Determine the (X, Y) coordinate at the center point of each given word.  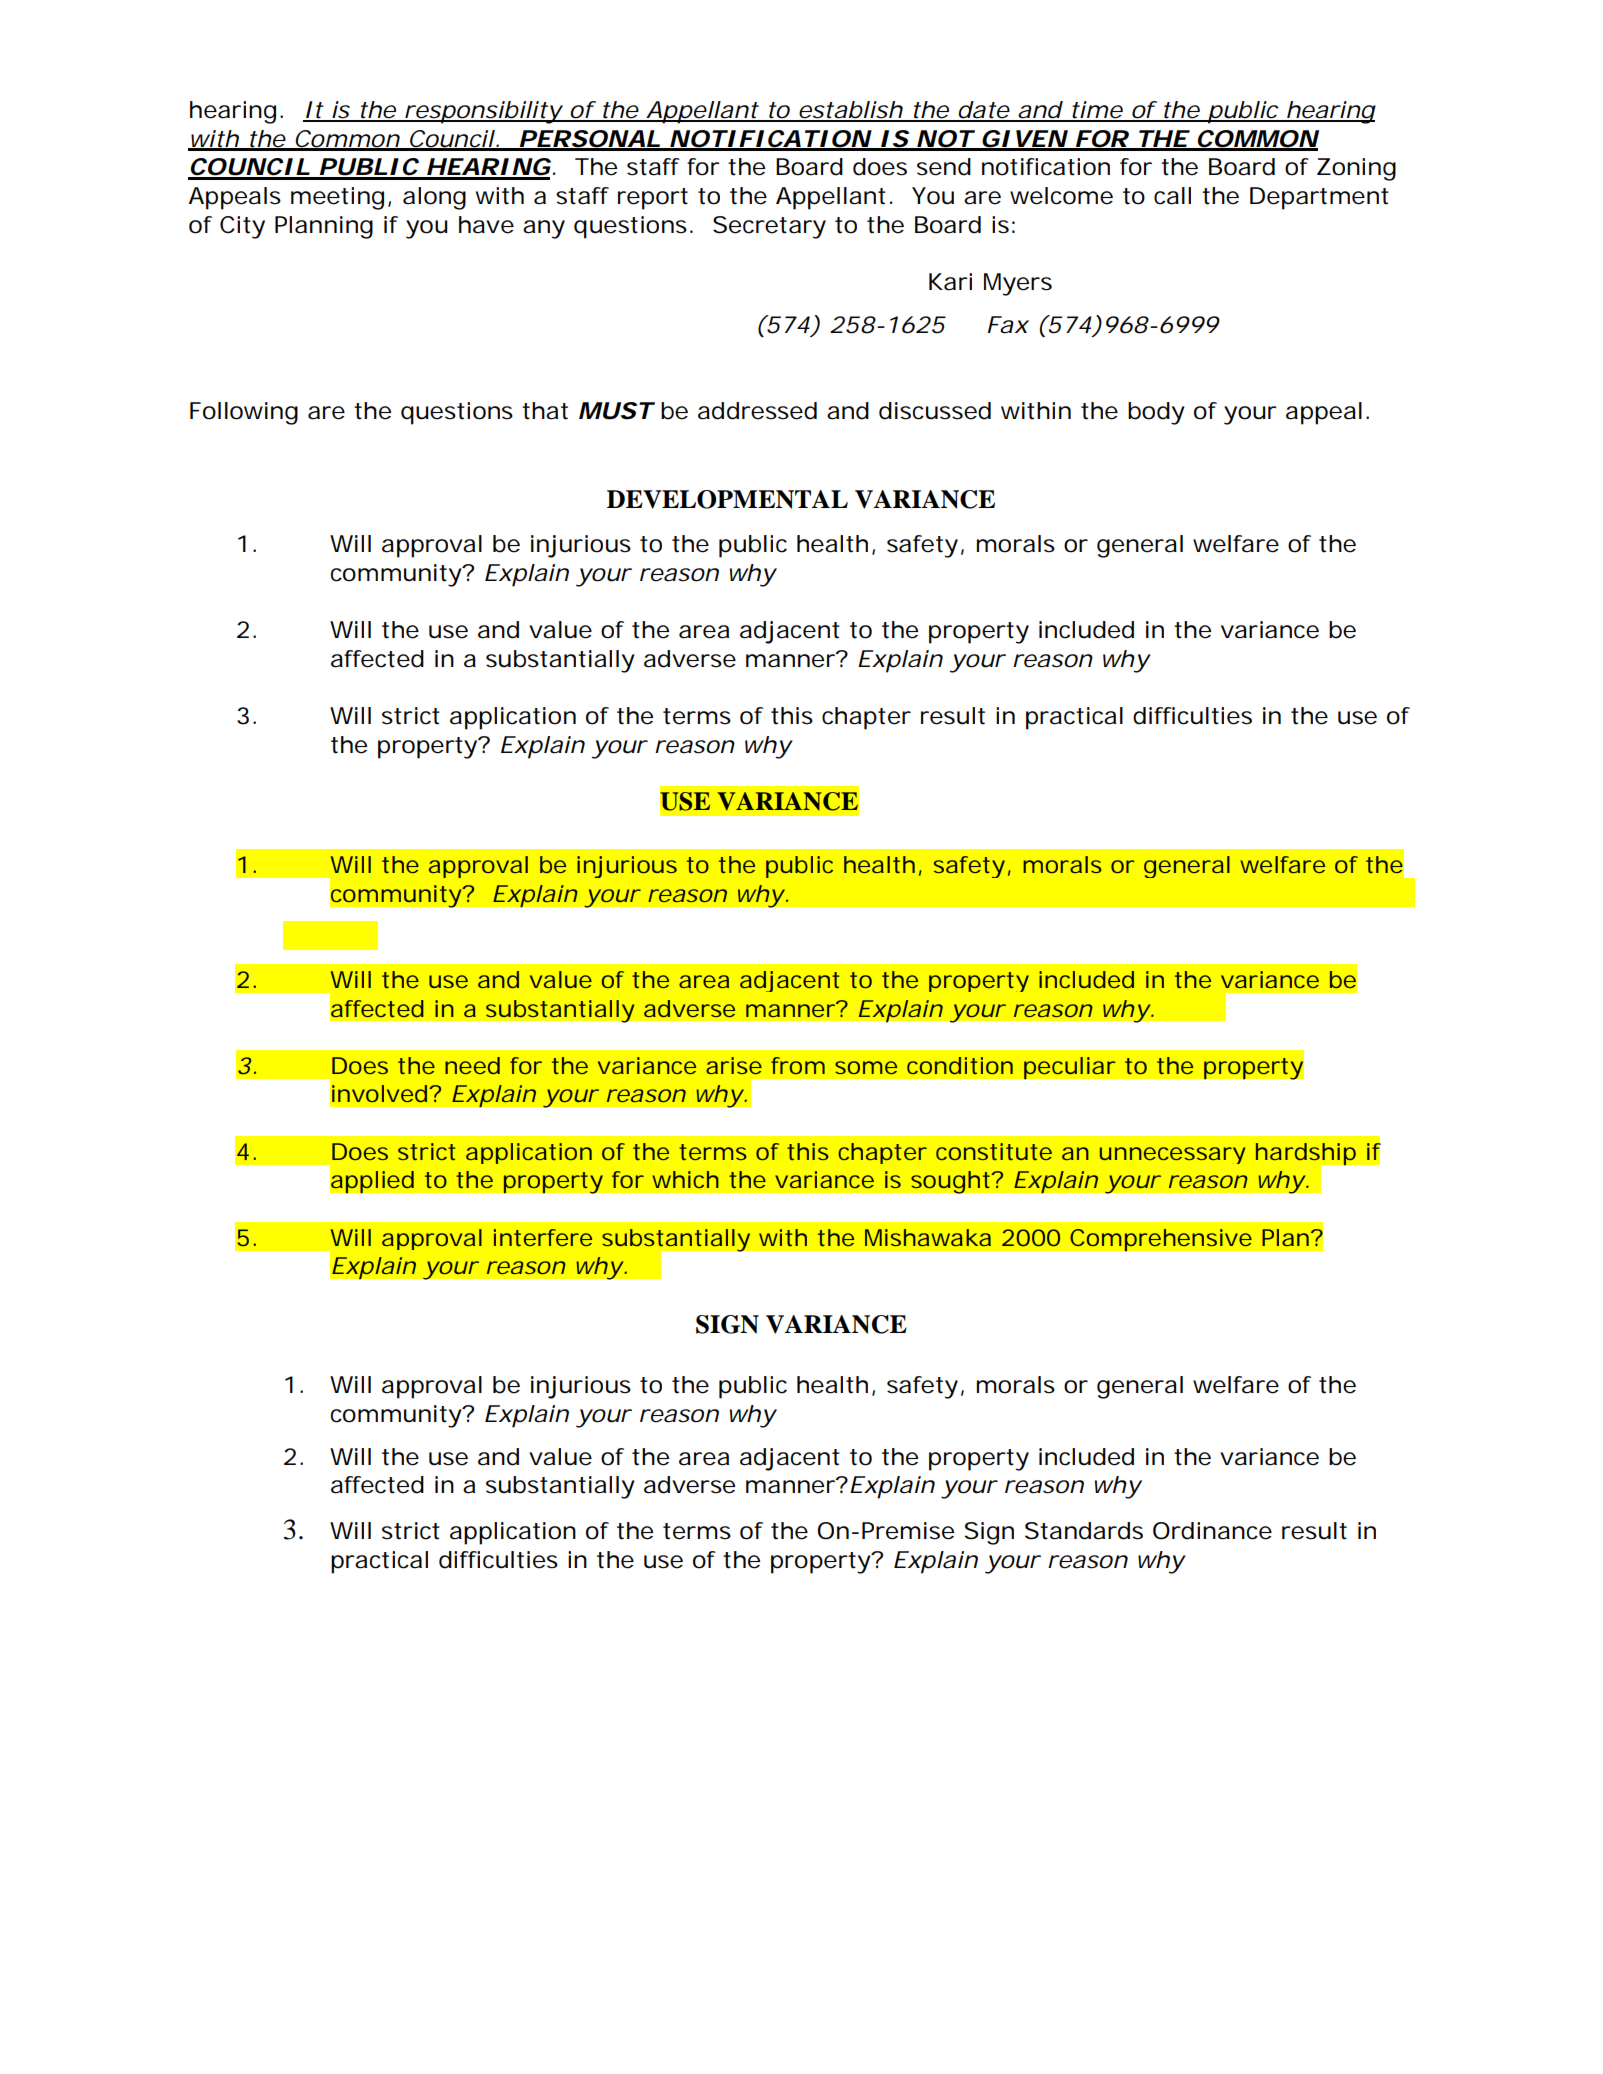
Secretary (769, 227)
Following (244, 413)
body (1156, 413)
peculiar (1070, 1068)
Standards (1084, 1531)
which (686, 1179)
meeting (337, 198)
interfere (543, 1237)
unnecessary (1173, 1155)
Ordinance (1212, 1531)
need (472, 1065)
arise (734, 1065)
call (1172, 196)
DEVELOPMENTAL (727, 499)
